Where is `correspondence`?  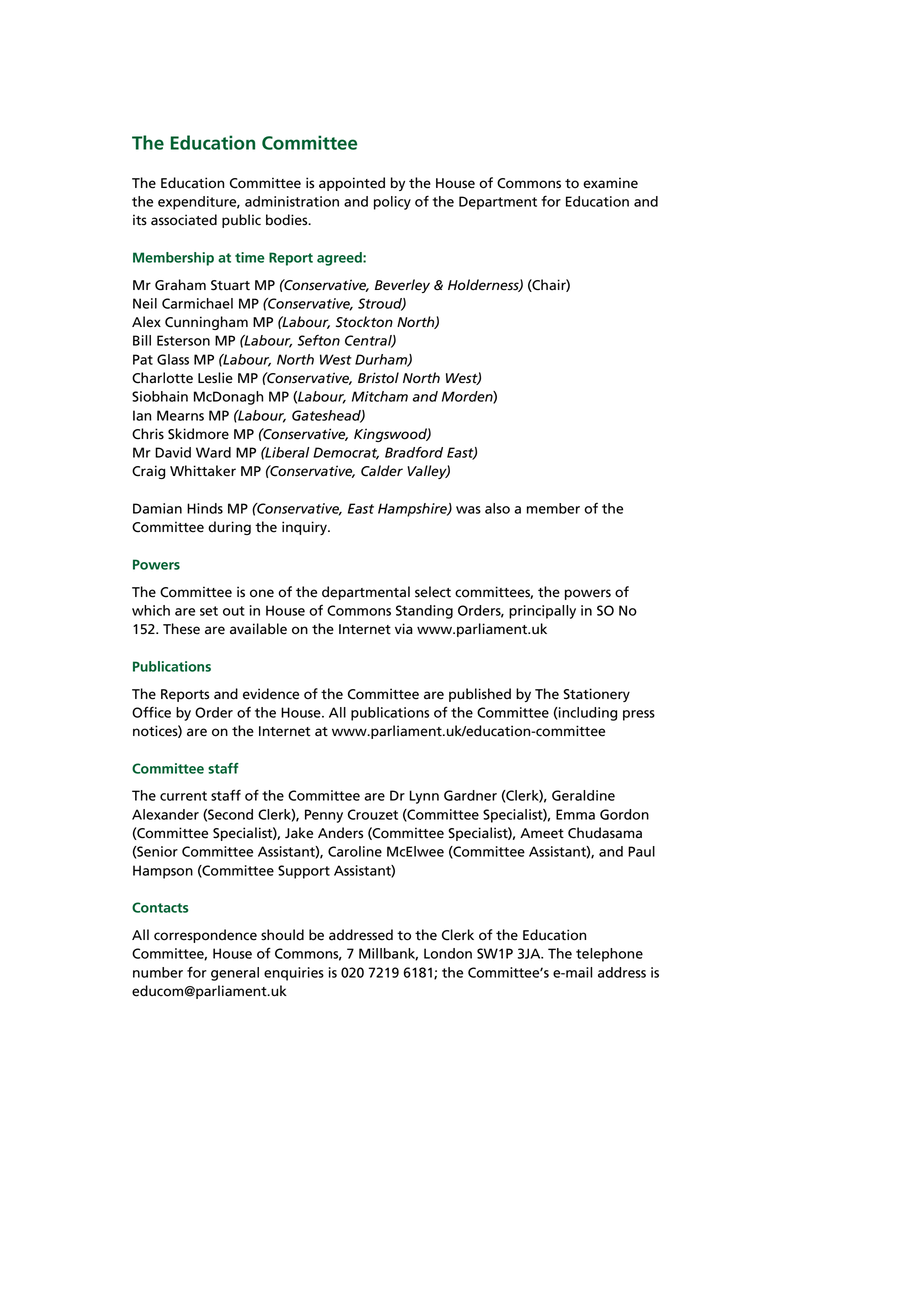 correspondence is located at coordinates (205, 936).
